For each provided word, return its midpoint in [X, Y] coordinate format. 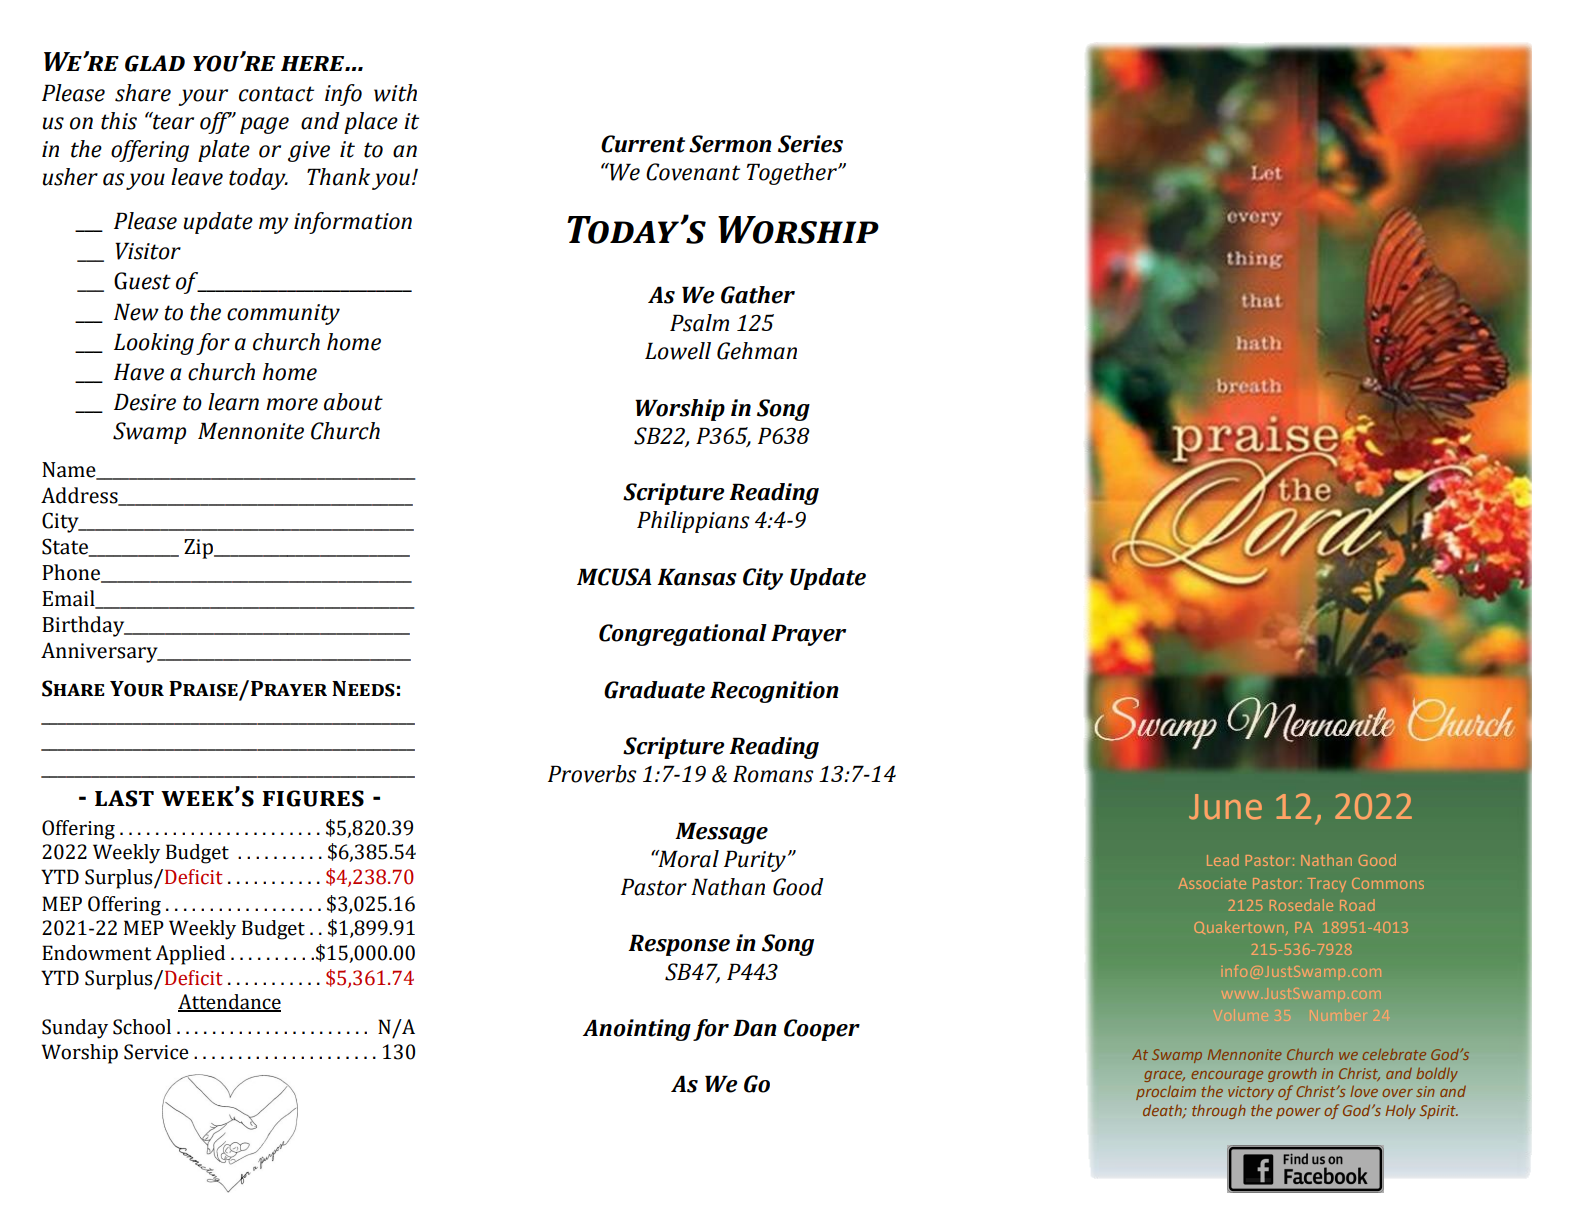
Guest [142, 281]
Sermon [730, 144]
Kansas [697, 577]
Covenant [693, 172]
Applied [190, 955]
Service [156, 1052]
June [1225, 807]
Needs [363, 689]
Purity [755, 861]
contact [276, 94]
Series [810, 144]
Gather [758, 295]
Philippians [693, 522]
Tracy [1327, 885]
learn [233, 402]
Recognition [774, 692]
